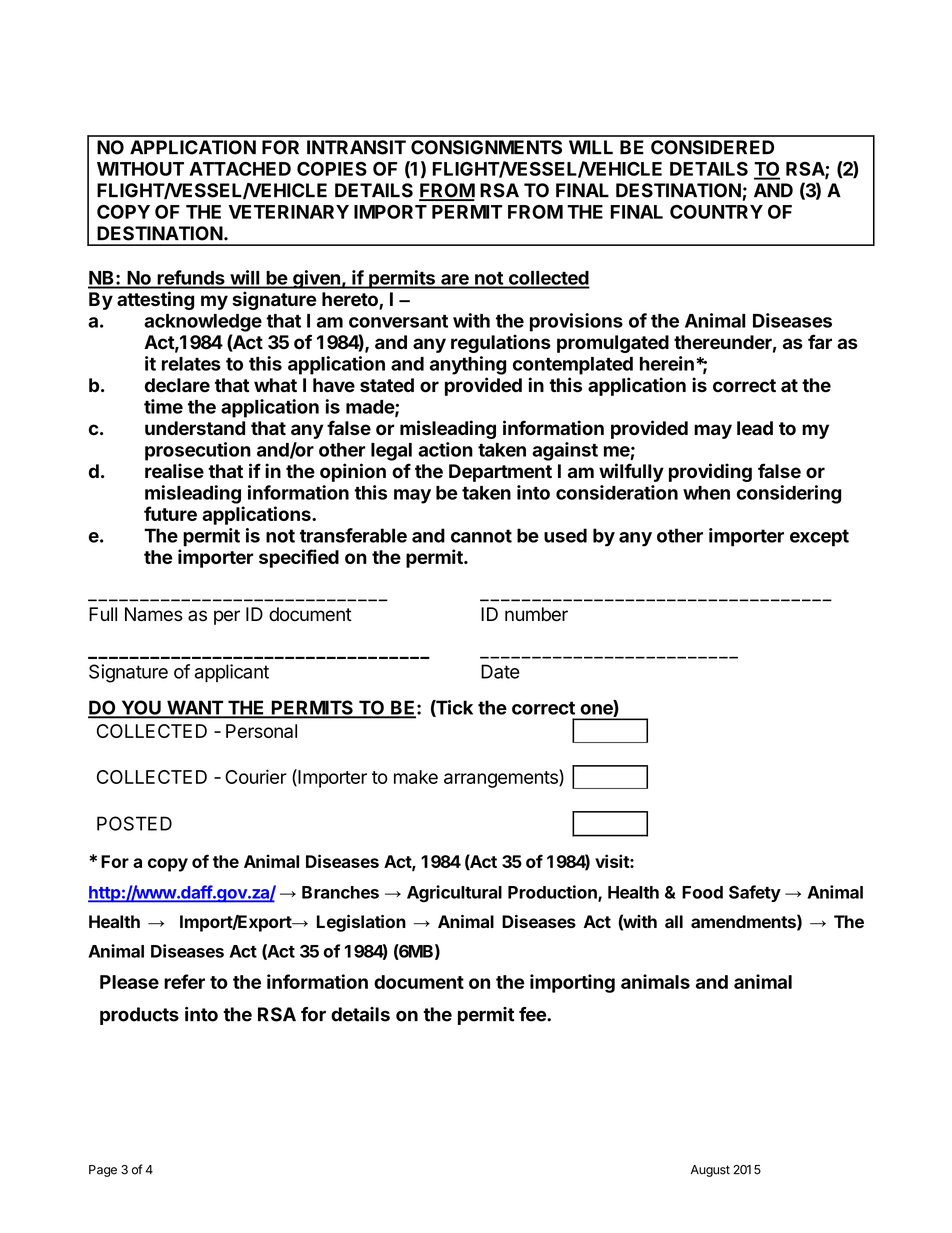 Image resolution: width=952 pixels, height=1233 pixels. What do you see at coordinates (710, 472) in the image?
I see `providing` at bounding box center [710, 472].
